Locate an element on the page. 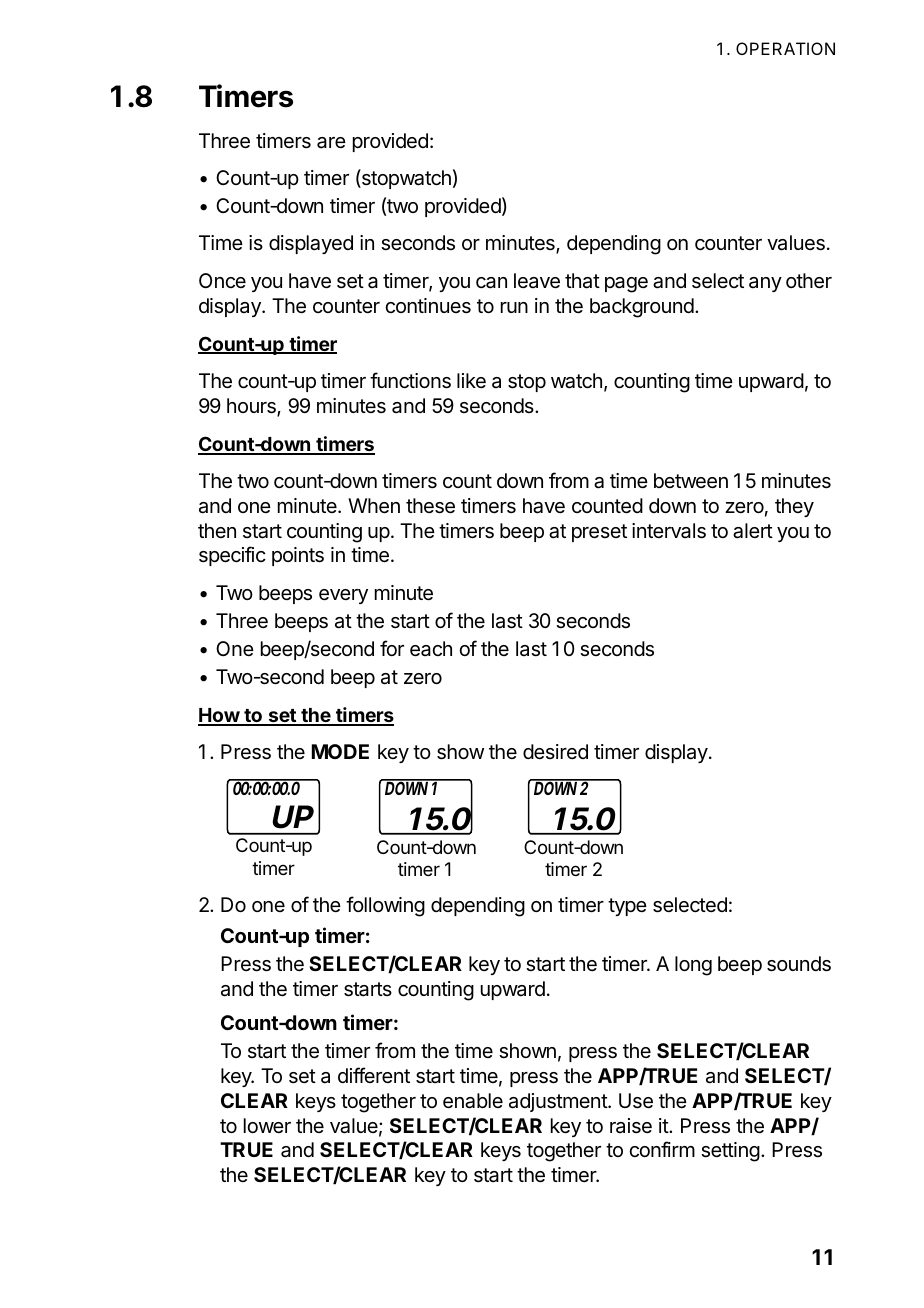 Image resolution: width=924 pixels, height=1308 pixels. desired is located at coordinates (555, 751).
